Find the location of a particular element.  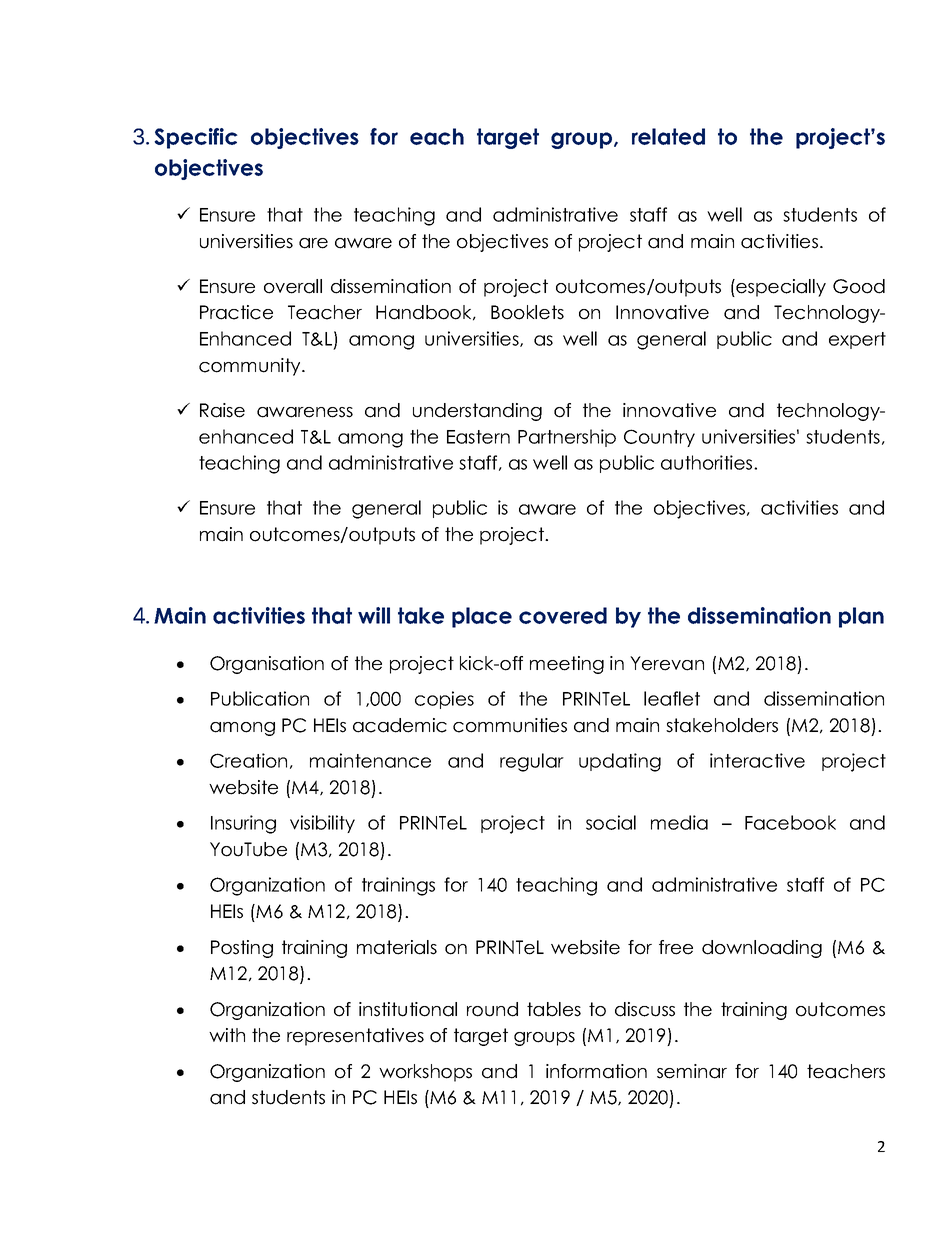

related is located at coordinates (668, 136).
